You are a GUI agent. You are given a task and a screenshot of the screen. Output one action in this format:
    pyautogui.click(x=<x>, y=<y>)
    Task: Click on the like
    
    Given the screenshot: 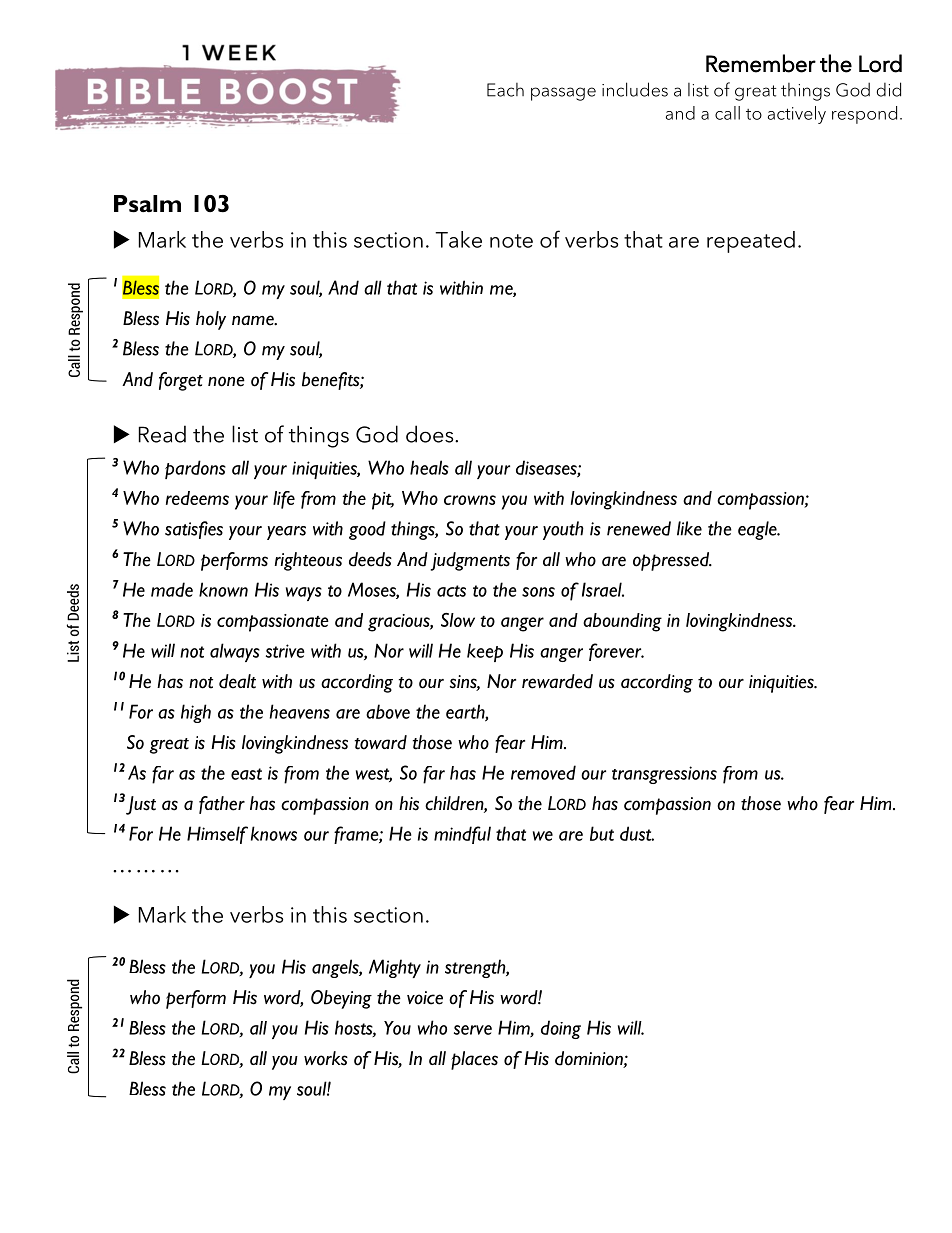 What is the action you would take?
    pyautogui.click(x=689, y=528)
